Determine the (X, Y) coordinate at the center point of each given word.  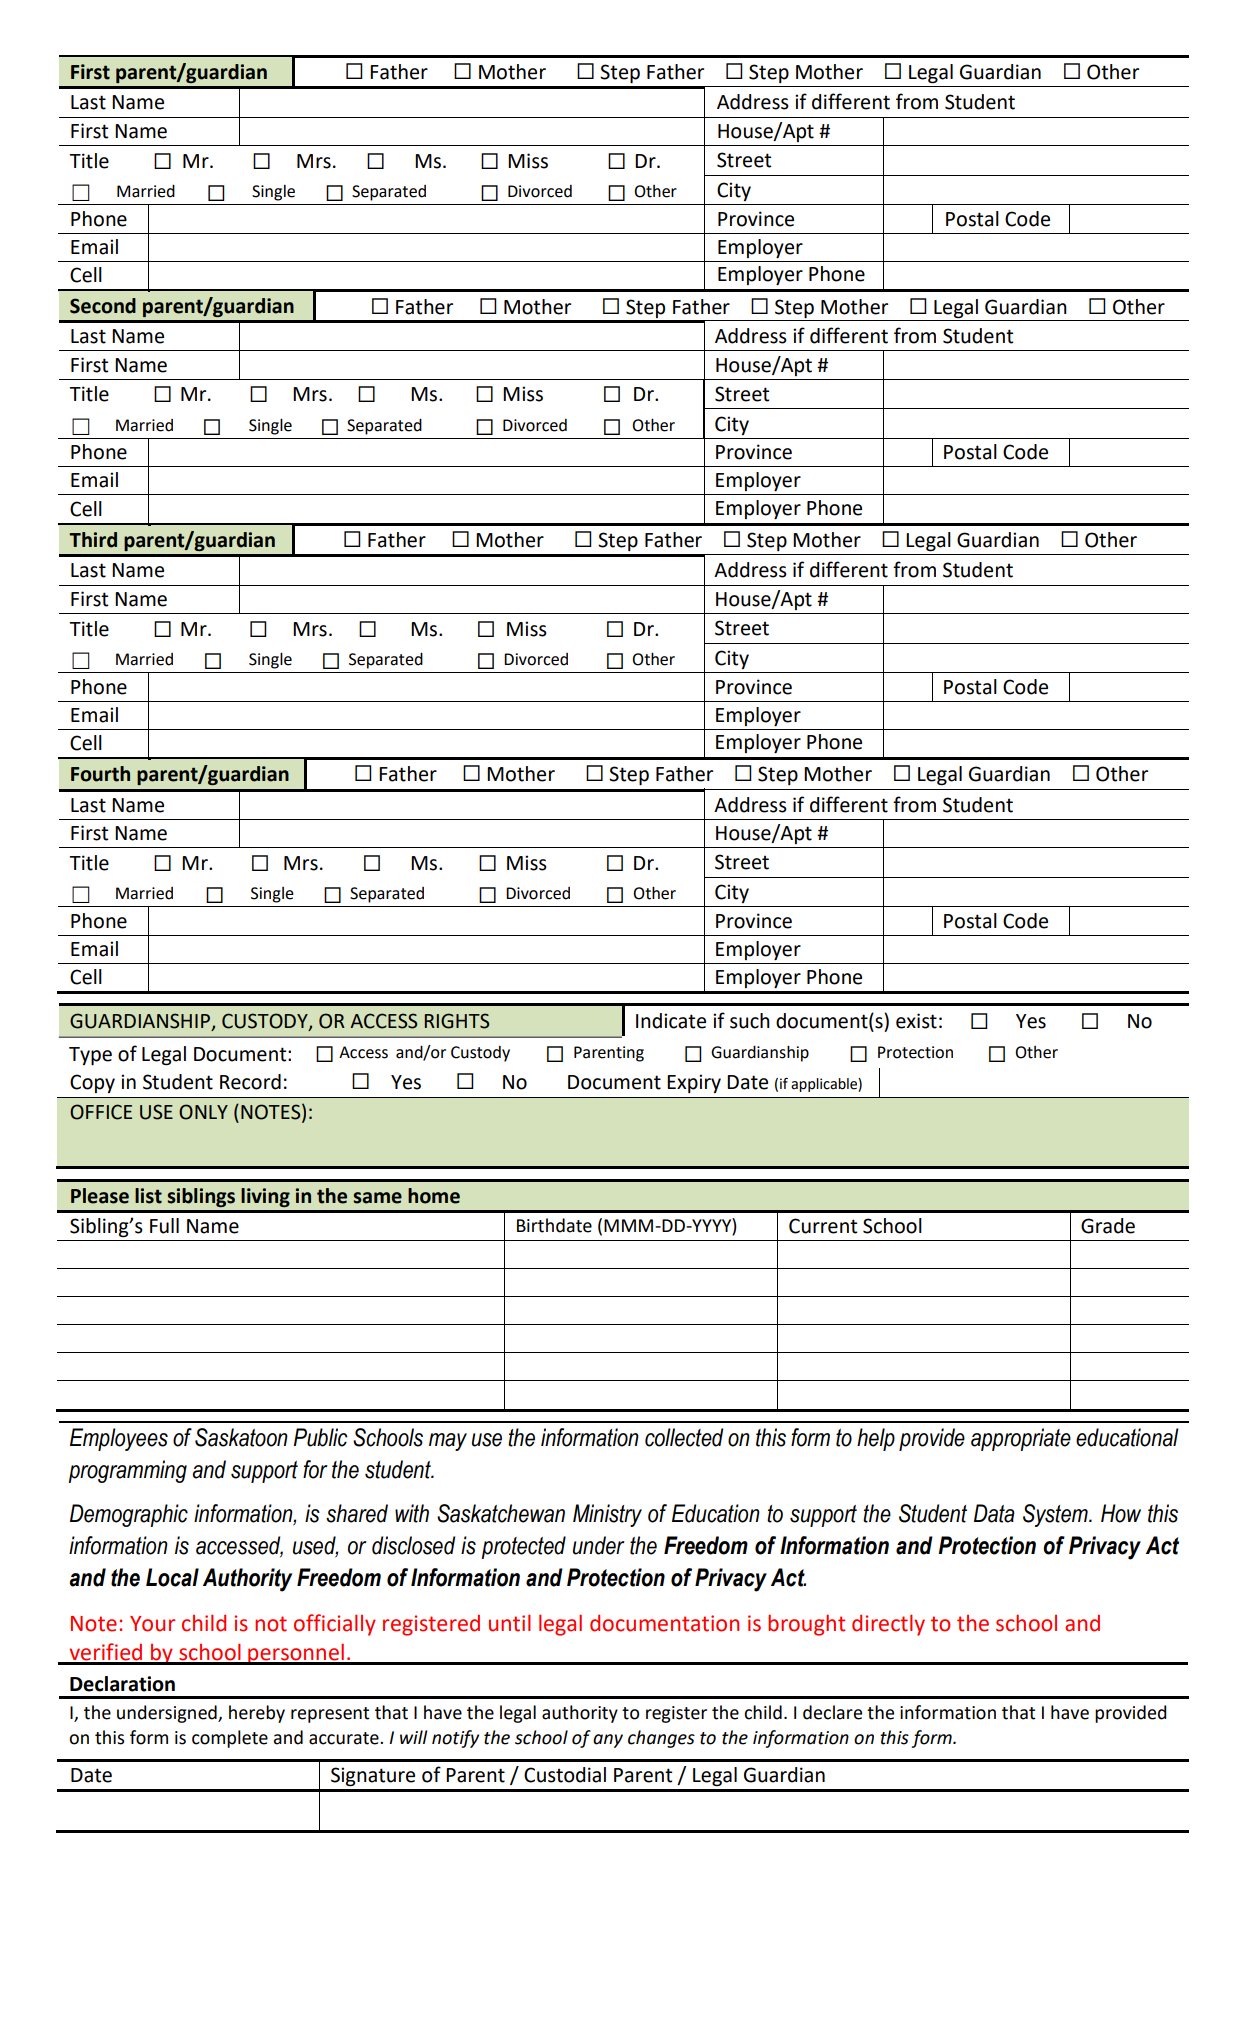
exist (916, 1021)
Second (103, 306)
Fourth (100, 774)
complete (230, 1739)
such (750, 1021)
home (434, 1196)
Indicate (671, 1021)
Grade (1108, 1226)
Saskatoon (241, 1437)
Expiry (694, 1083)
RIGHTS (457, 1021)
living (265, 1197)
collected (684, 1437)
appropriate (1021, 1439)
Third (93, 540)
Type (90, 1056)
